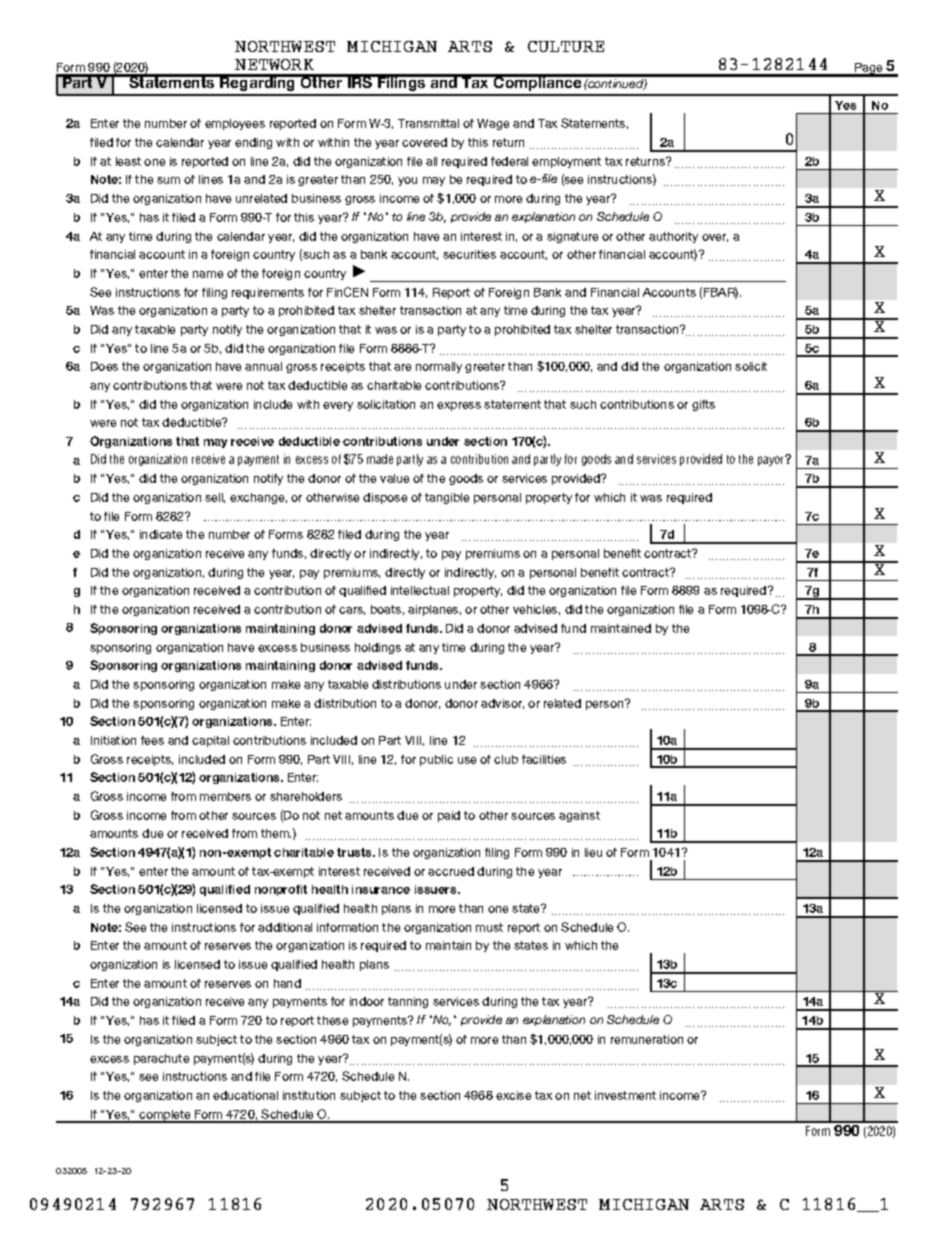 This document has width=952, height=1233. Describe the element at coordinates (360, 81) in the document. I see `IRS` at that location.
